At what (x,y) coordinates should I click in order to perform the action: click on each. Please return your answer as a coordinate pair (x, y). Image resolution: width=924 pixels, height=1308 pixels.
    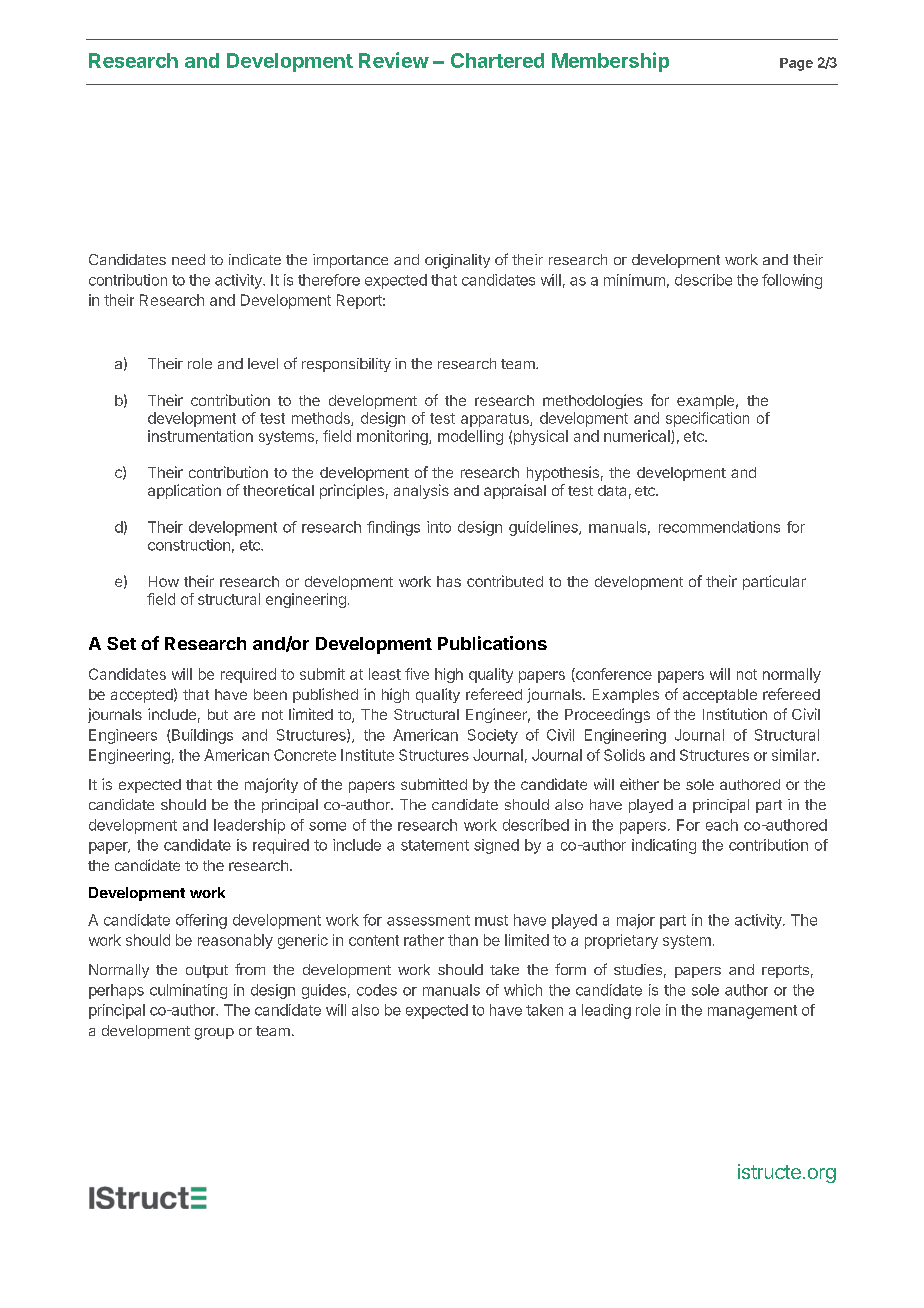
    Looking at the image, I should click on (722, 825).
